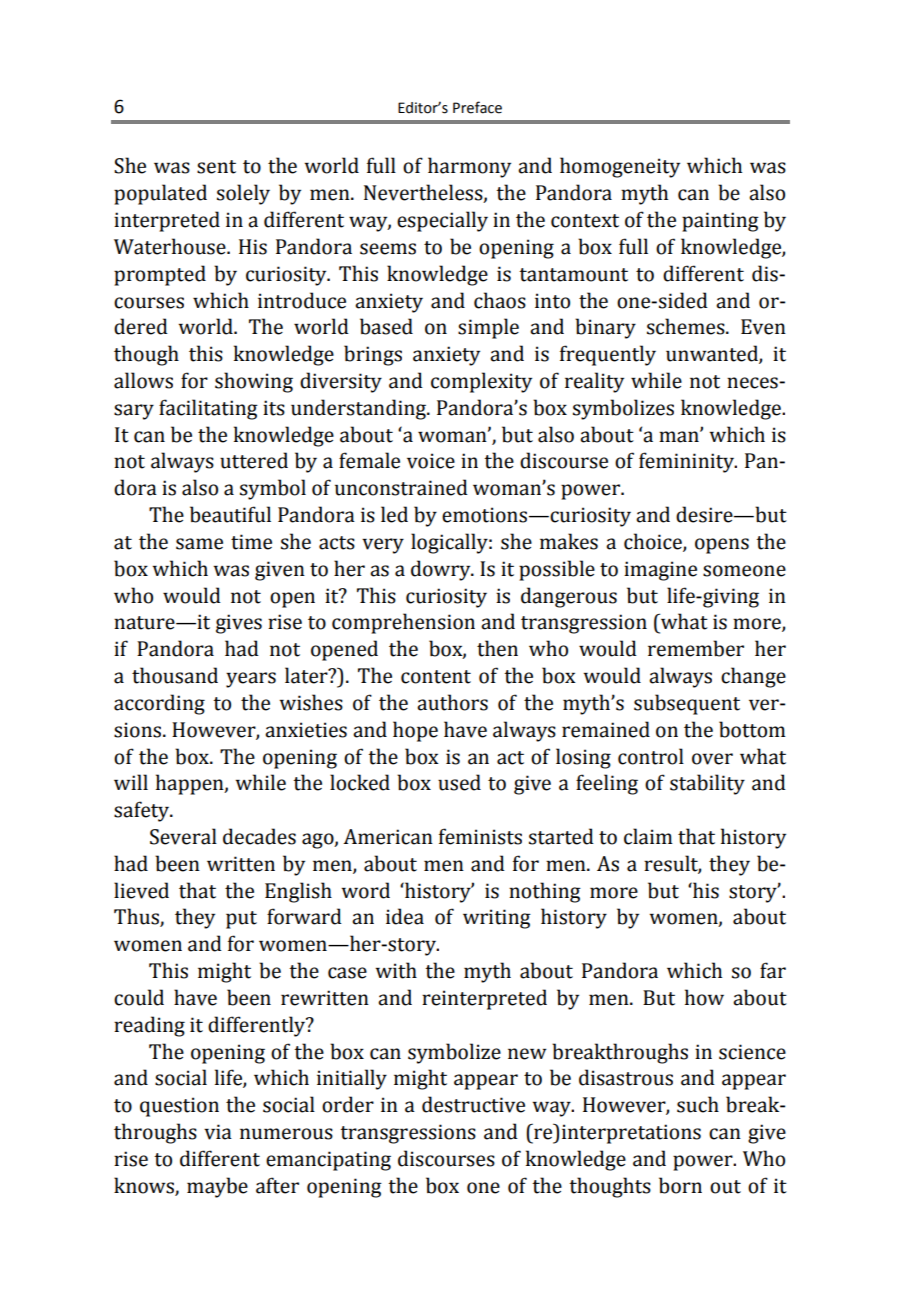 The image size is (906, 1316). What do you see at coordinates (218, 1132) in the screenshot?
I see `via` at bounding box center [218, 1132].
